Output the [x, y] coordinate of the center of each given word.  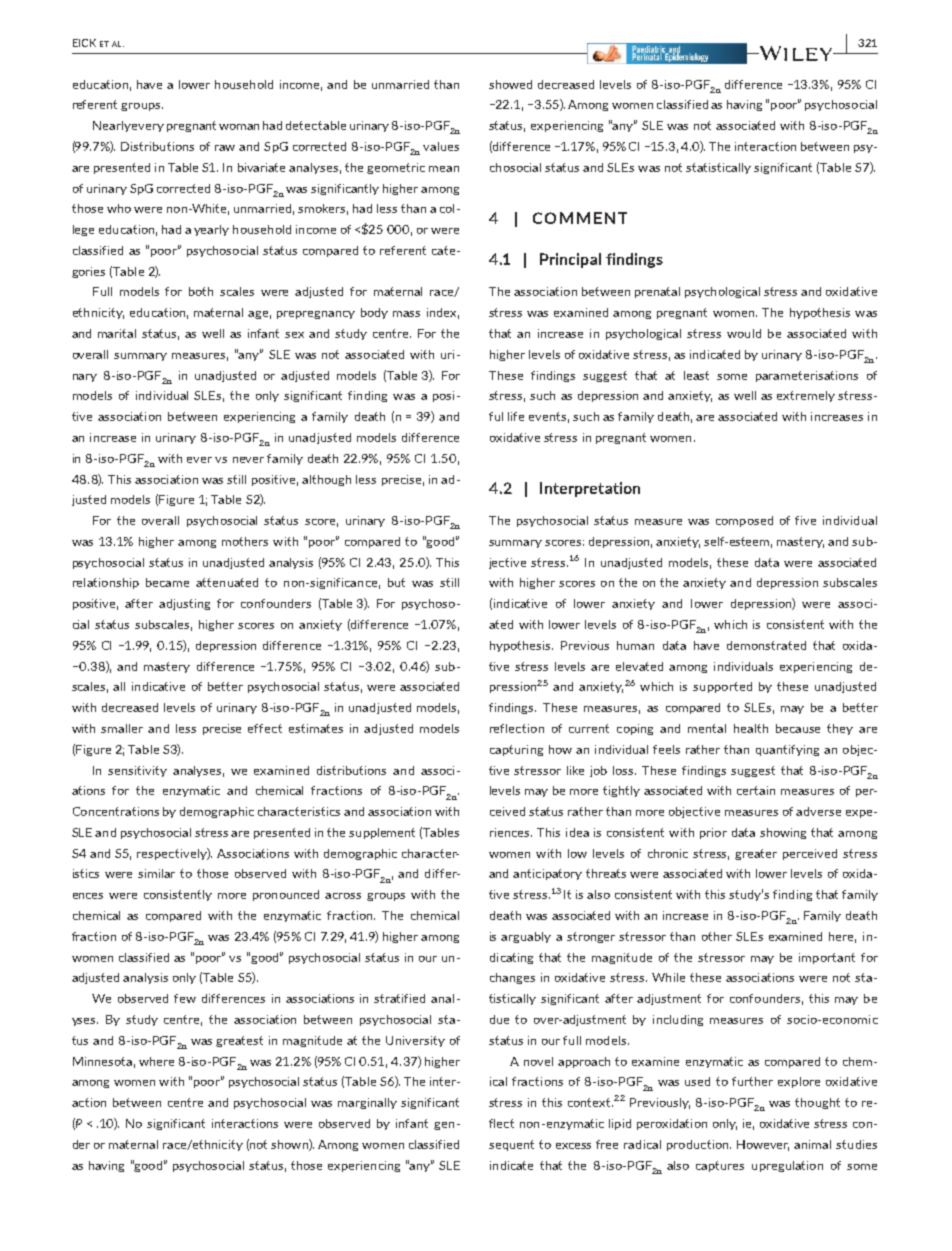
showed [510, 84]
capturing [516, 750]
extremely [806, 396]
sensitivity [137, 771]
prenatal [657, 292]
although [326, 480]
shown [290, 1145]
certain [756, 790]
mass [406, 314]
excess [573, 1146]
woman [239, 127]
